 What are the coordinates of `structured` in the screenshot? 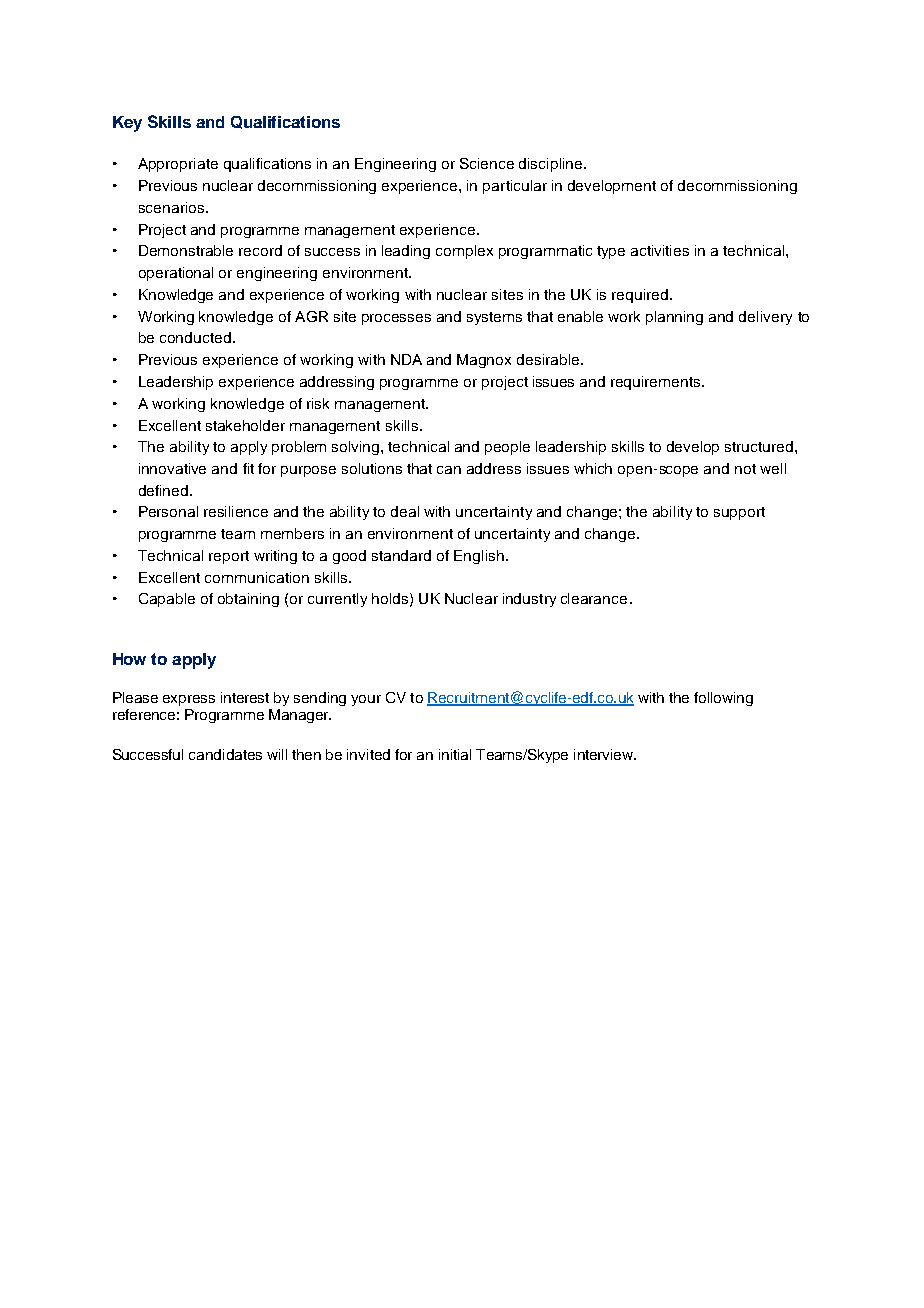 It's located at (760, 446).
